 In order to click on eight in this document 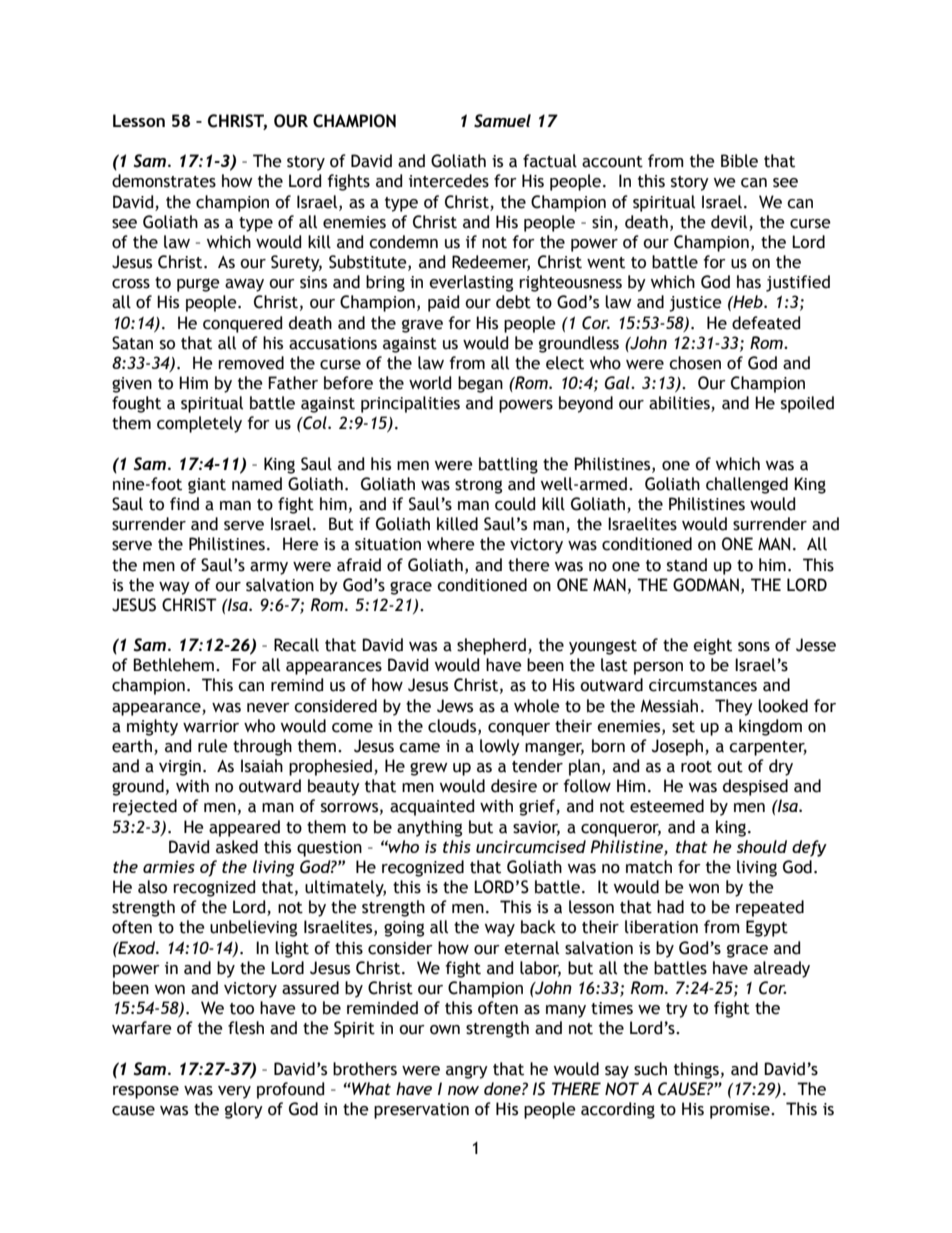, I will do `click(712, 646)`.
